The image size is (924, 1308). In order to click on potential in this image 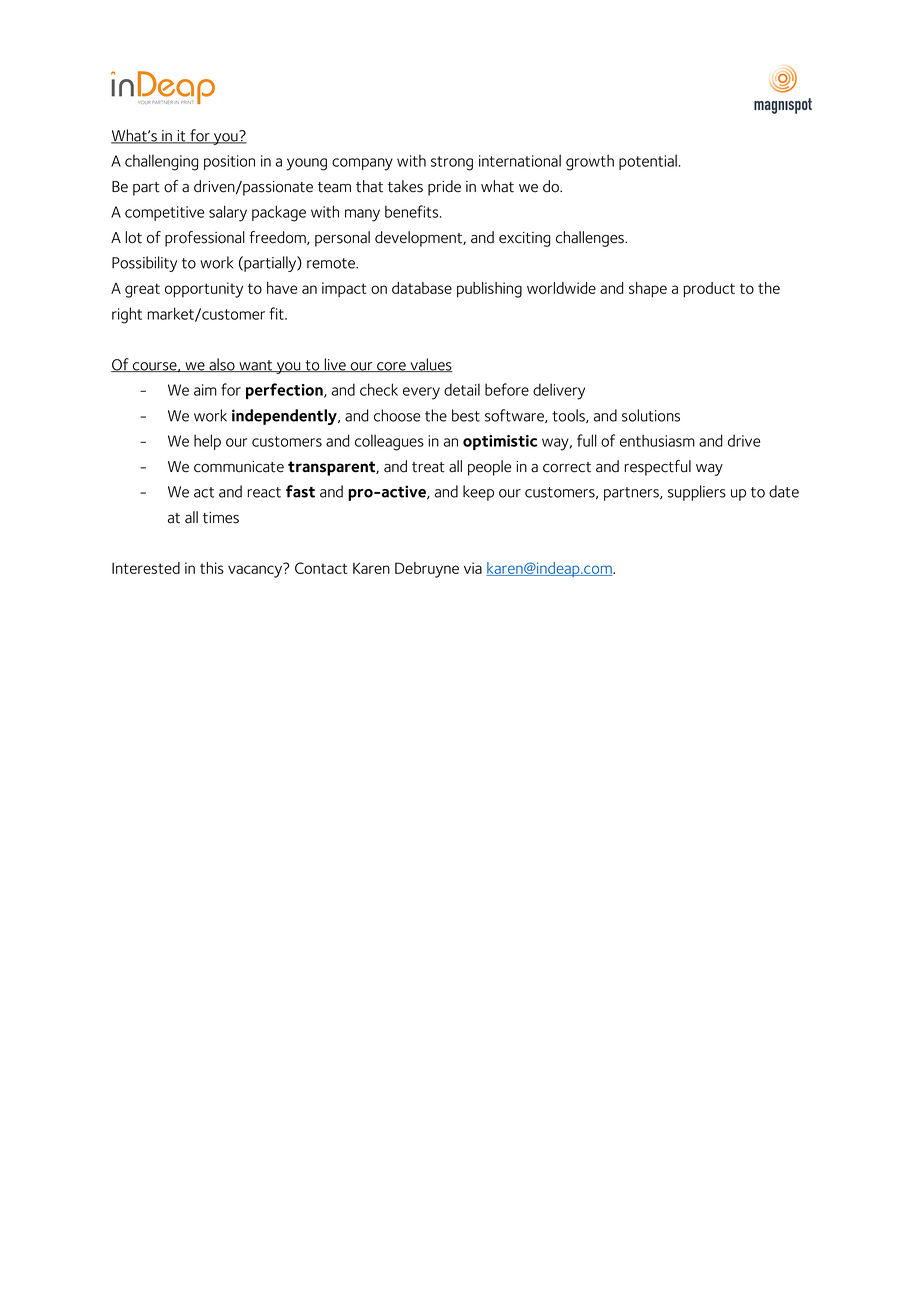, I will do `click(648, 162)`.
